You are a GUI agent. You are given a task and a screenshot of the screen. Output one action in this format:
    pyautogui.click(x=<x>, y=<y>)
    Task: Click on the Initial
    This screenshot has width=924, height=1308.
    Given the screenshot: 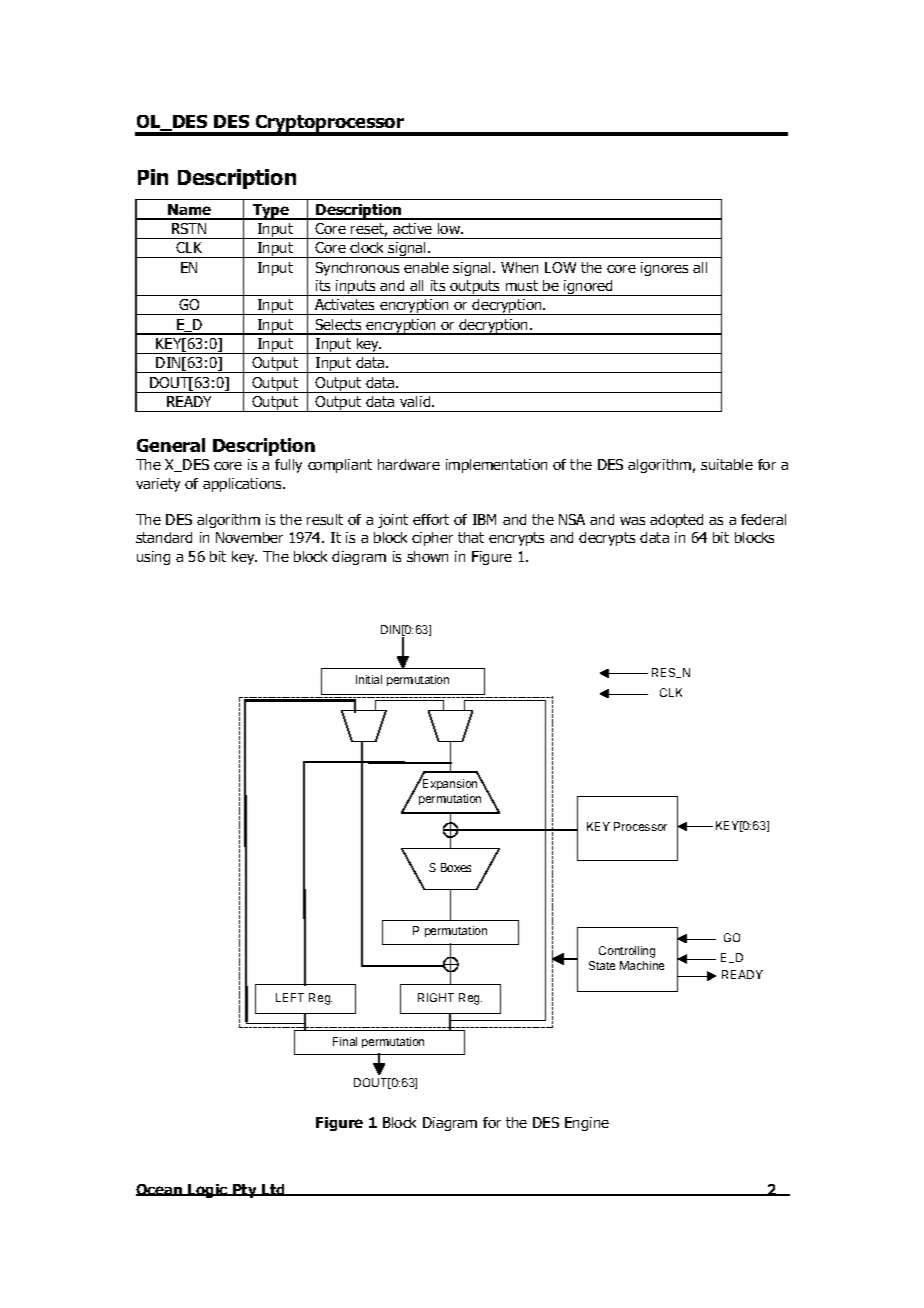 What is the action you would take?
    pyautogui.click(x=369, y=679)
